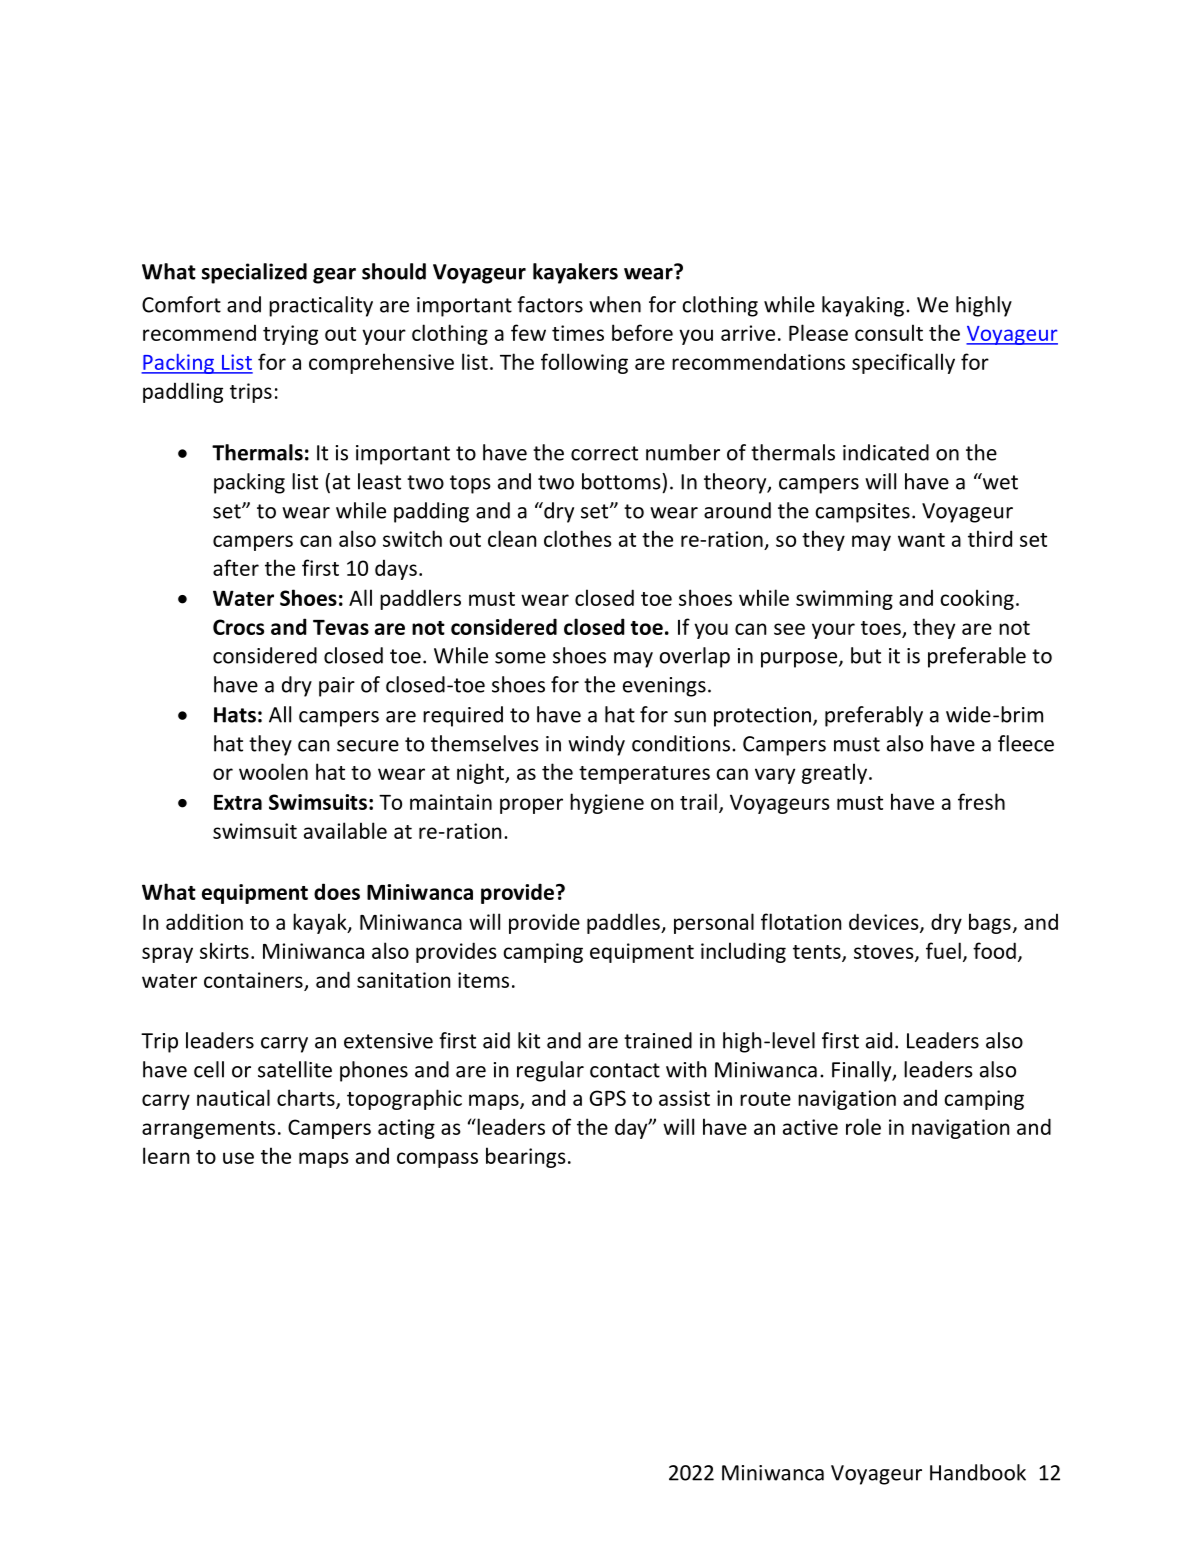 The width and height of the screenshot is (1203, 1557). What do you see at coordinates (166, 1155) in the screenshot?
I see `learn` at bounding box center [166, 1155].
